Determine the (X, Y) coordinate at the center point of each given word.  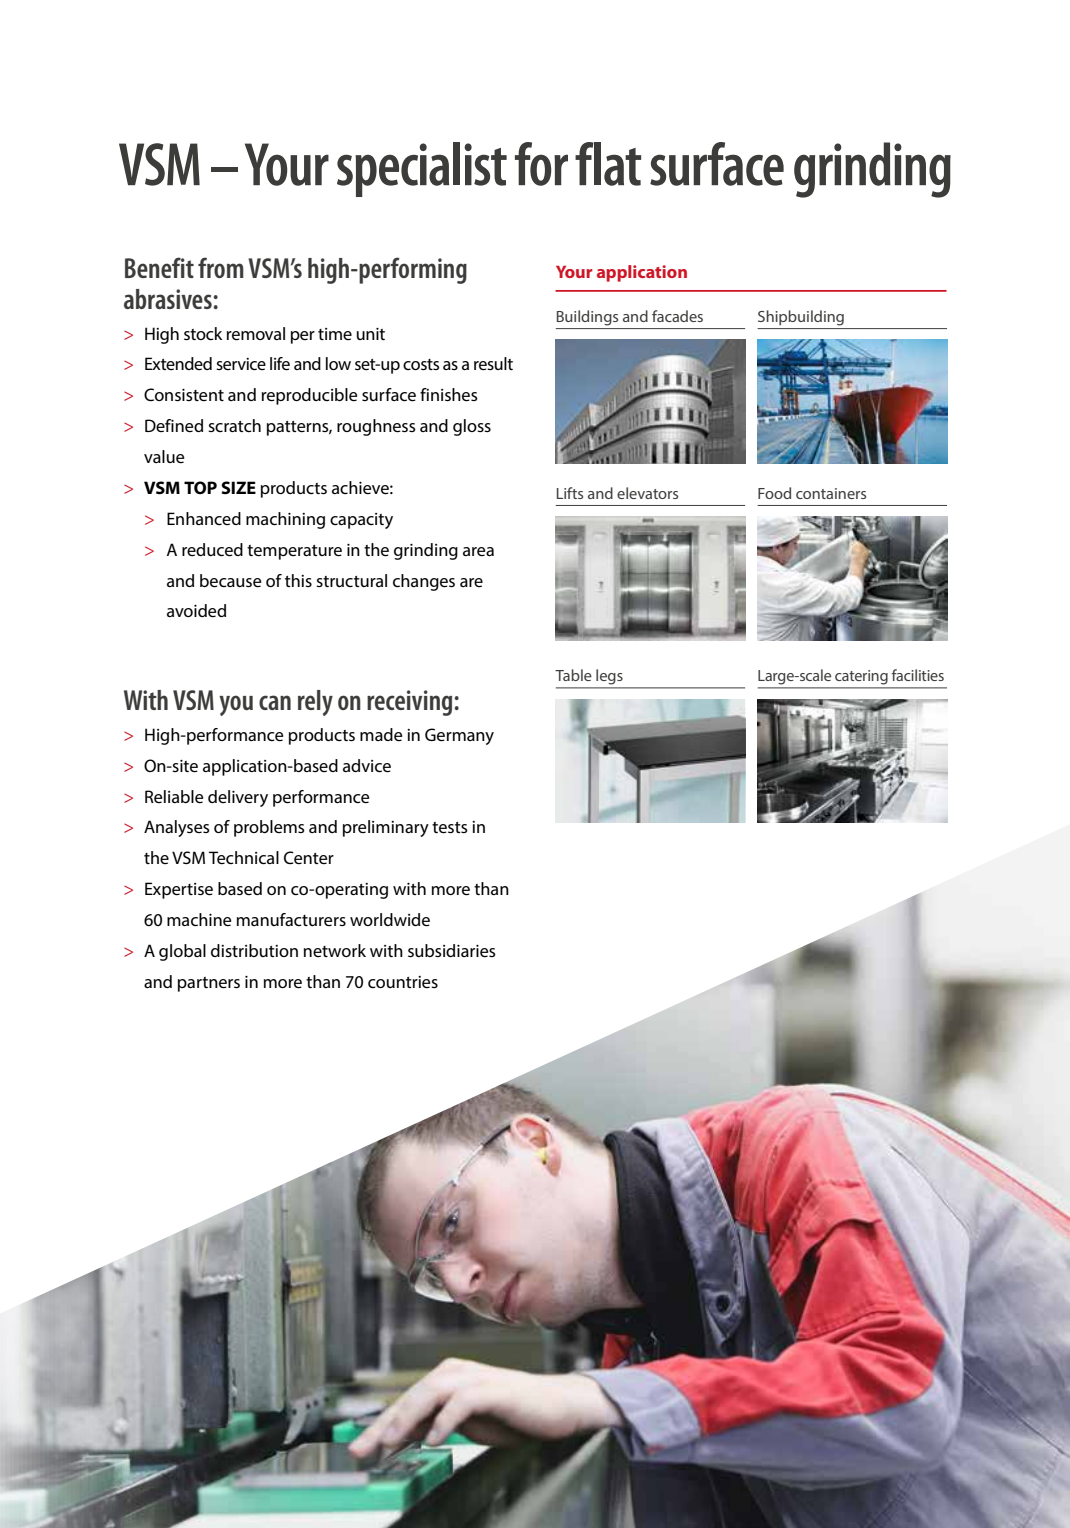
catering (861, 677)
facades (677, 316)
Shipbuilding (801, 318)
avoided (196, 610)
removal (256, 333)
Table (573, 675)
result (493, 363)
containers (831, 493)
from (221, 267)
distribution (254, 950)
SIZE (238, 487)
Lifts (570, 493)
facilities (918, 675)
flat (608, 164)
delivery (238, 798)
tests (450, 827)
